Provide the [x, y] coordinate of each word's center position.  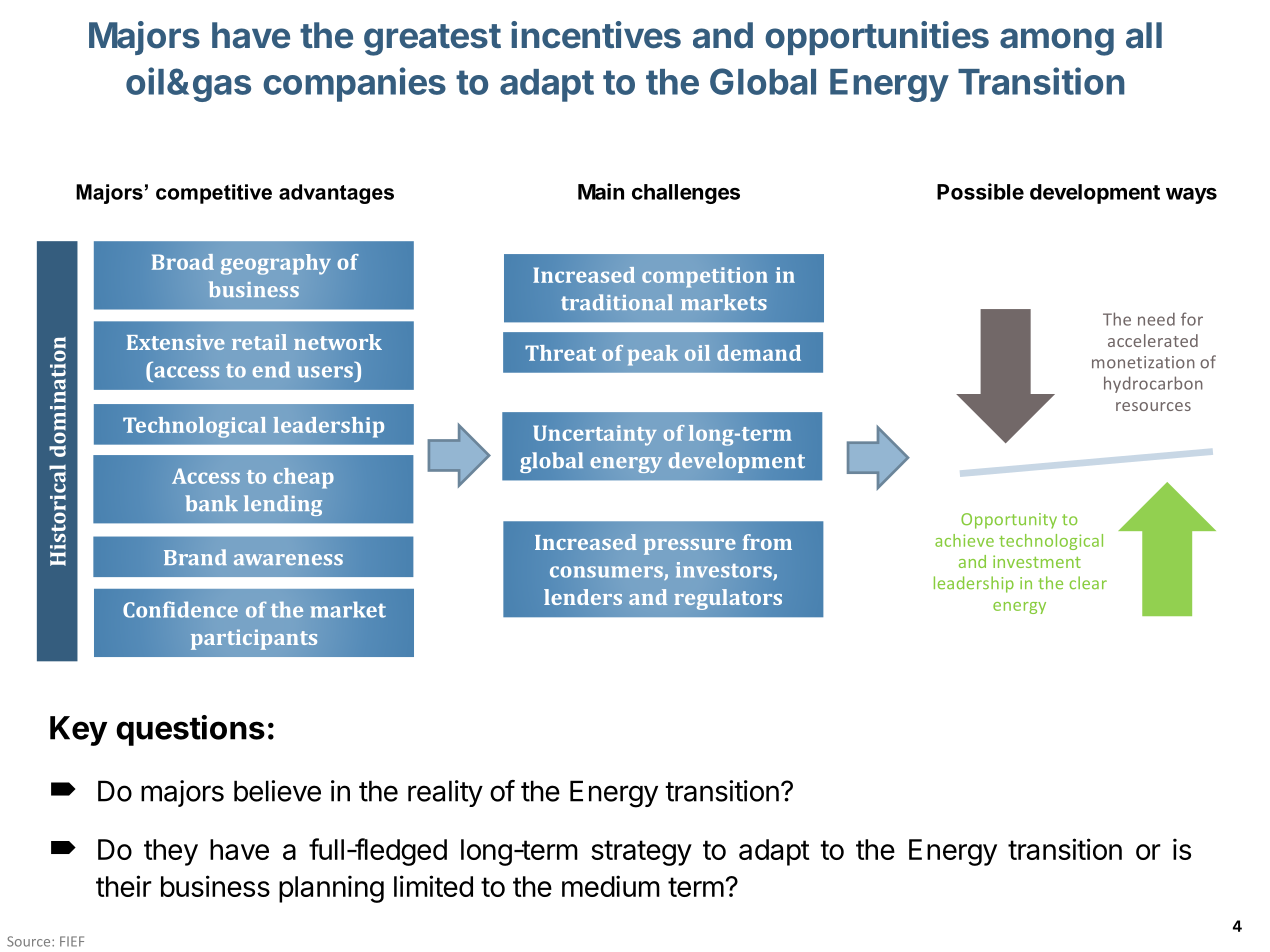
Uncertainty [595, 435]
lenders [583, 597]
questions [190, 730]
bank [212, 503]
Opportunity [1009, 521]
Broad [183, 262]
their [124, 886]
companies [354, 84]
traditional [617, 302]
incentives [596, 35]
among [1057, 42]
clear [1088, 583]
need [1156, 319]
